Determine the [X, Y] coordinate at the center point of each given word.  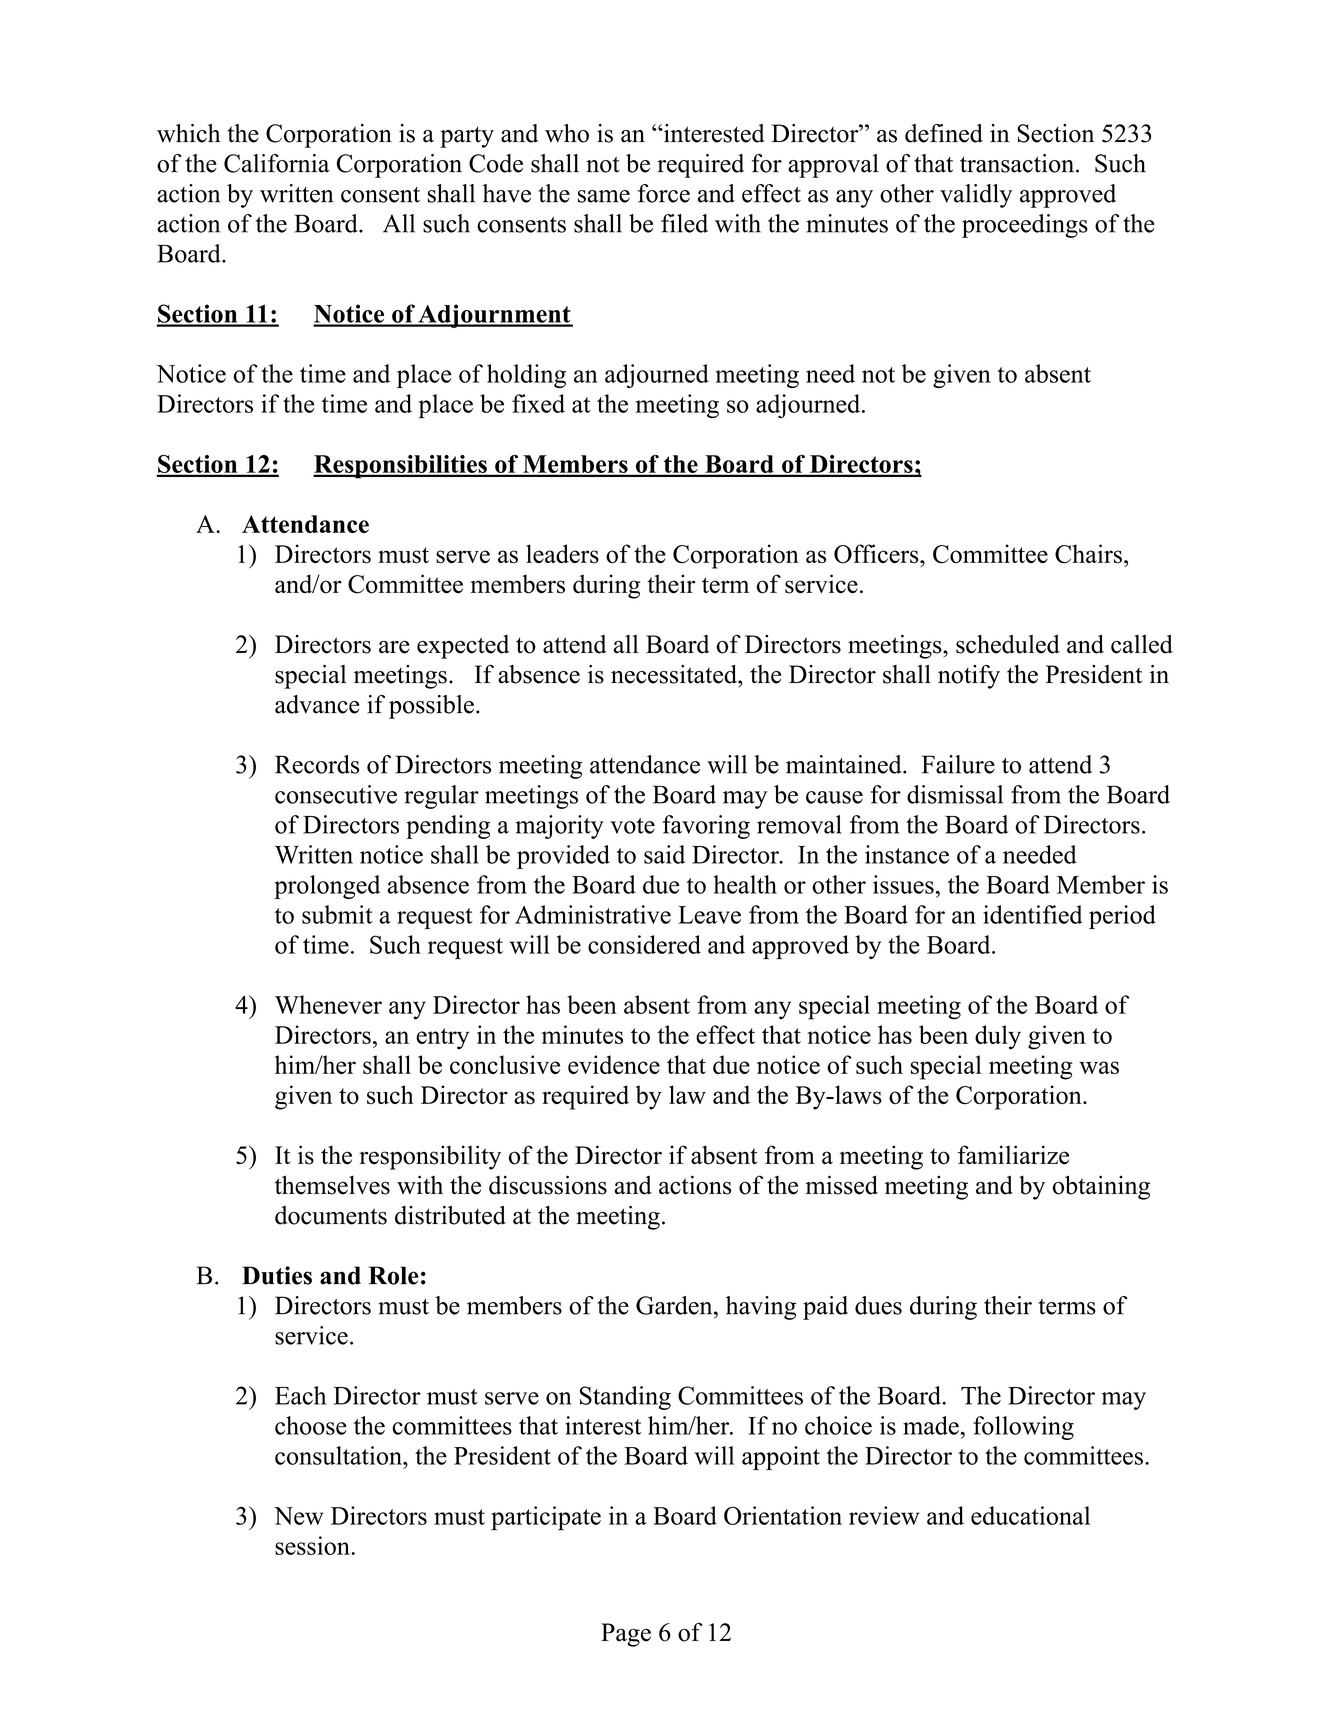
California [277, 163]
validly [976, 196]
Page [626, 1635]
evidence [614, 1064]
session [313, 1545]
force [664, 193]
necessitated [675, 674]
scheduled [1008, 644]
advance [317, 704]
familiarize [1013, 1155]
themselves [332, 1185]
